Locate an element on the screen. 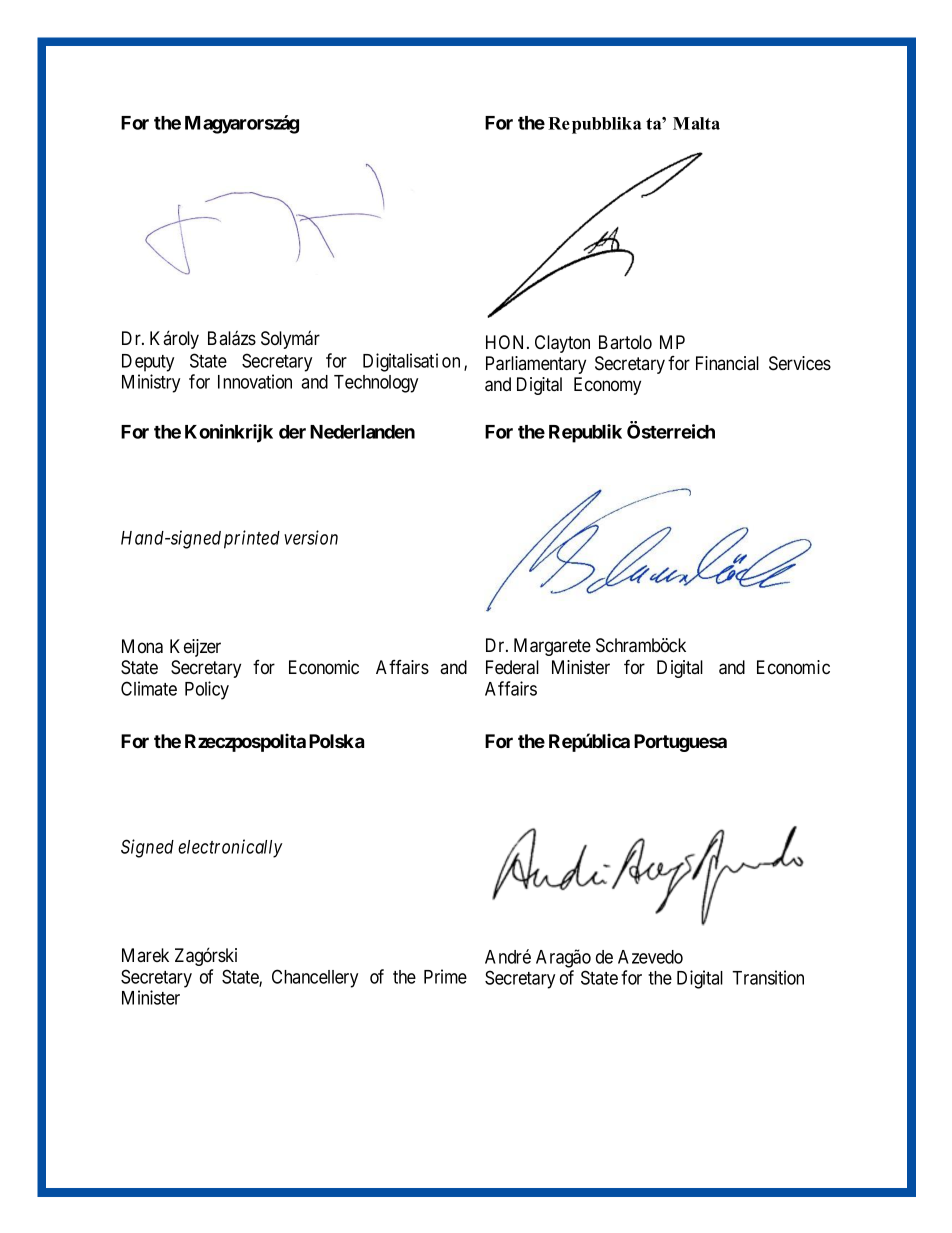 Image resolution: width=952 pixels, height=1233 pixels. Marek is located at coordinates (145, 955).
